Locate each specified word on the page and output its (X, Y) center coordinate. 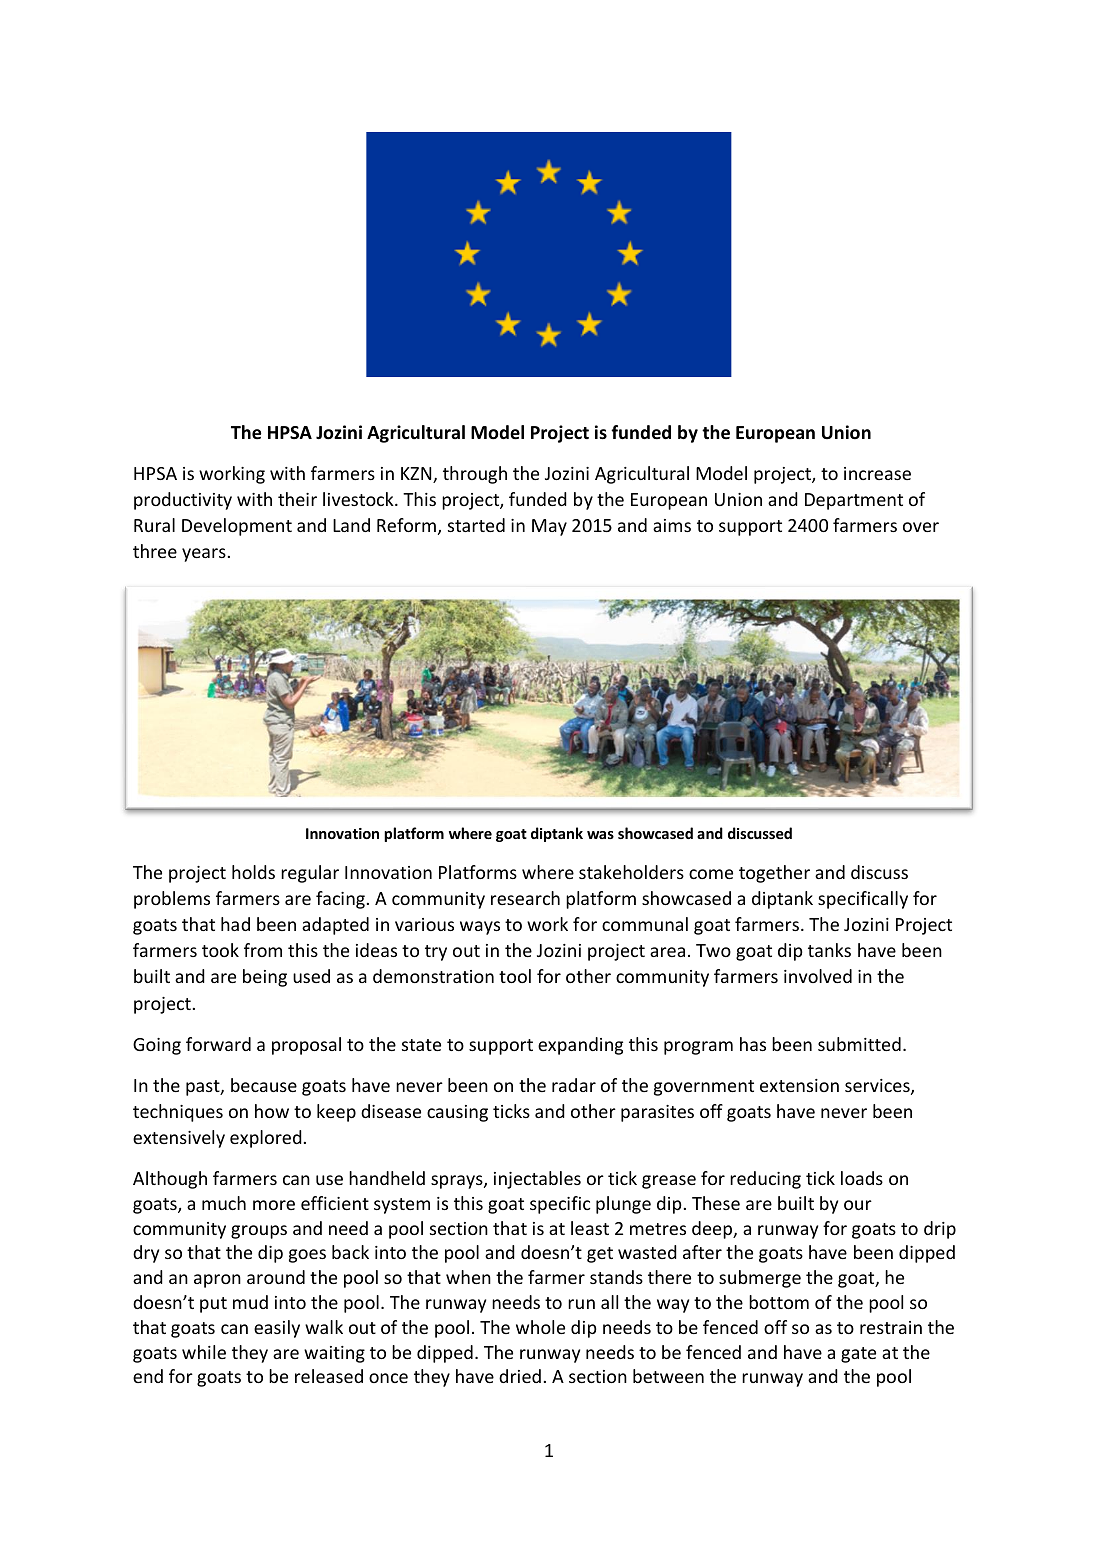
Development (237, 527)
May (549, 527)
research (525, 898)
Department (854, 501)
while (204, 1352)
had (235, 924)
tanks (829, 950)
